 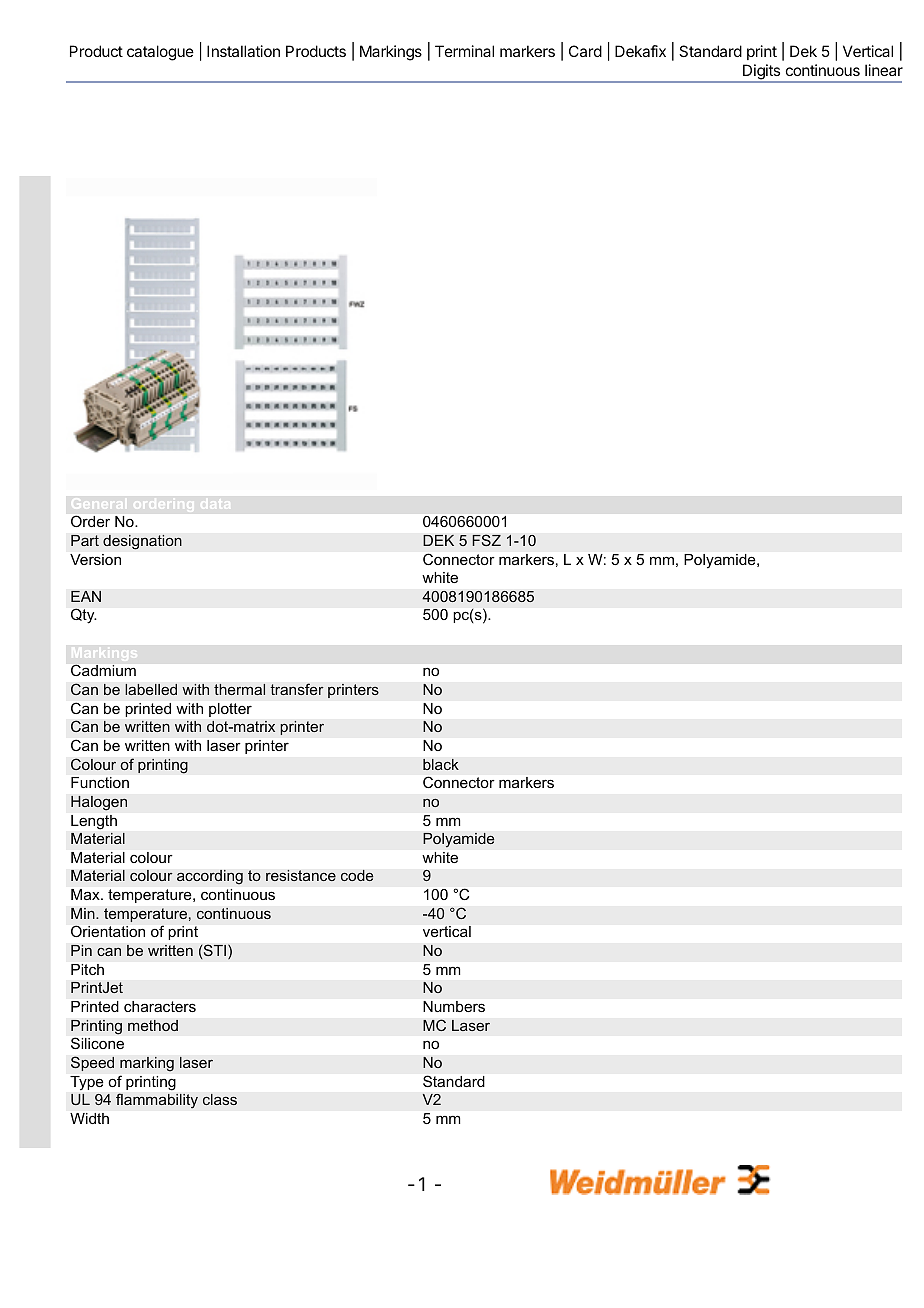 What do you see at coordinates (160, 53) in the screenshot?
I see `catalogue` at bounding box center [160, 53].
